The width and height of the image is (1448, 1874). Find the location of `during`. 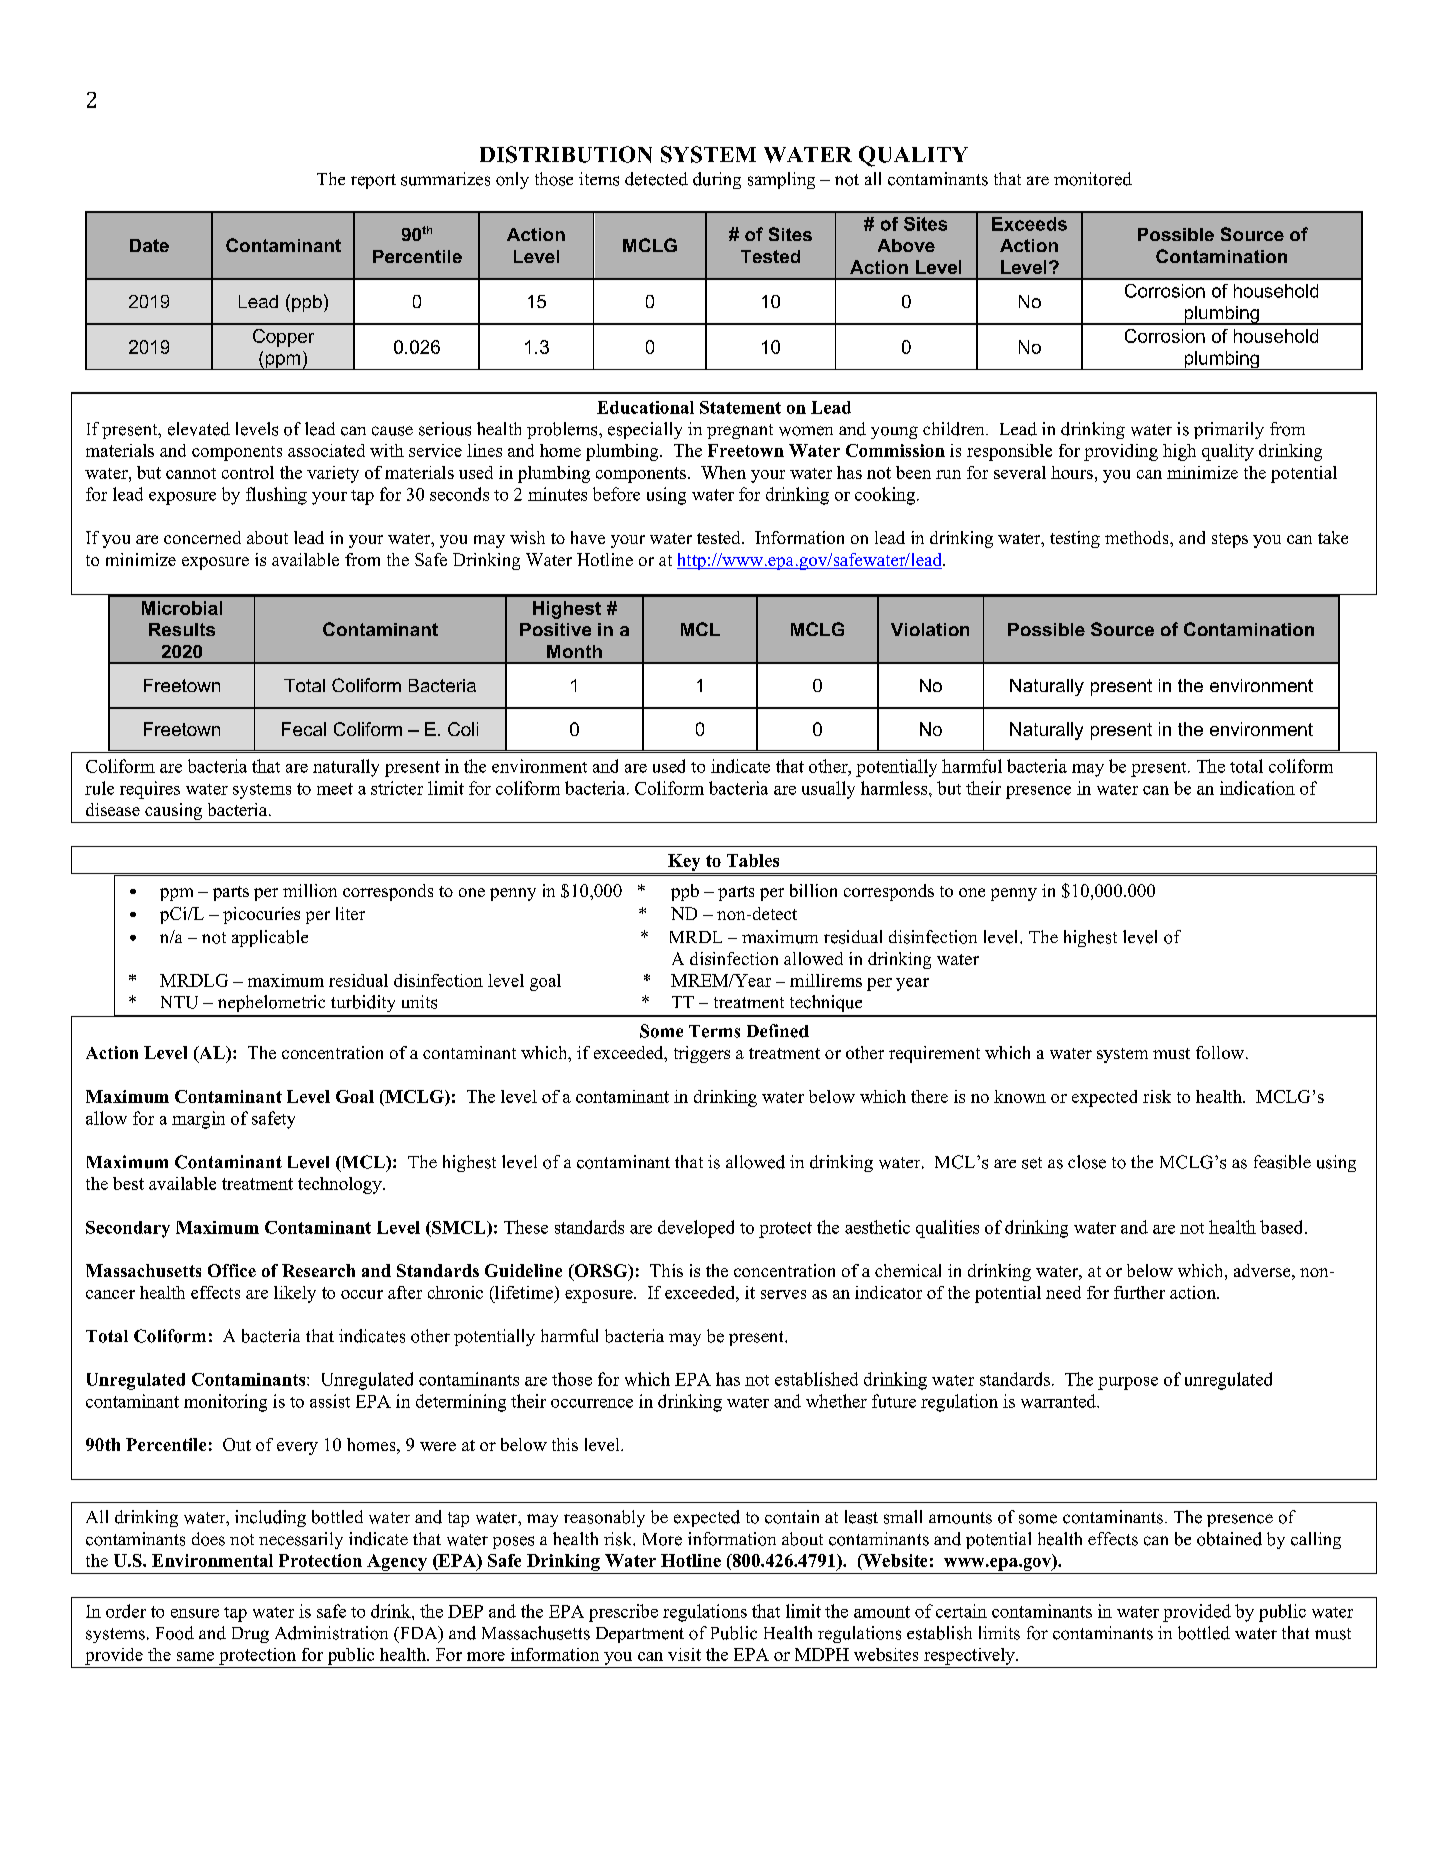

during is located at coordinates (717, 180).
